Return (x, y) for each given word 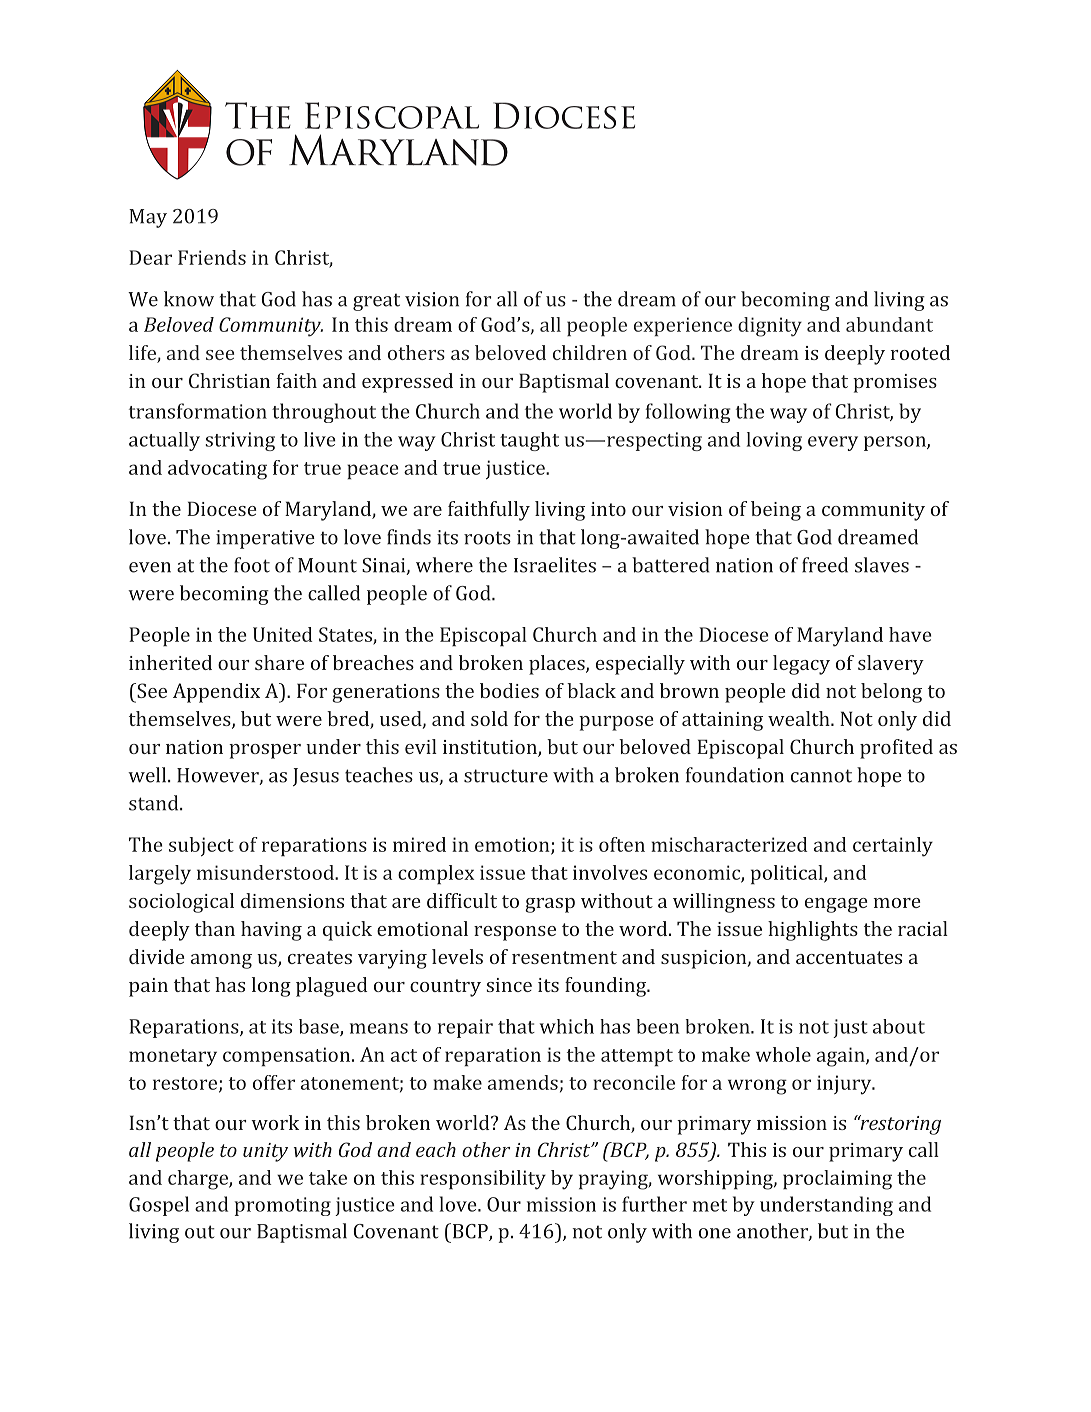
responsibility (483, 1180)
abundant (889, 324)
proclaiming (837, 1180)
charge (199, 1180)
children (590, 352)
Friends (212, 257)
